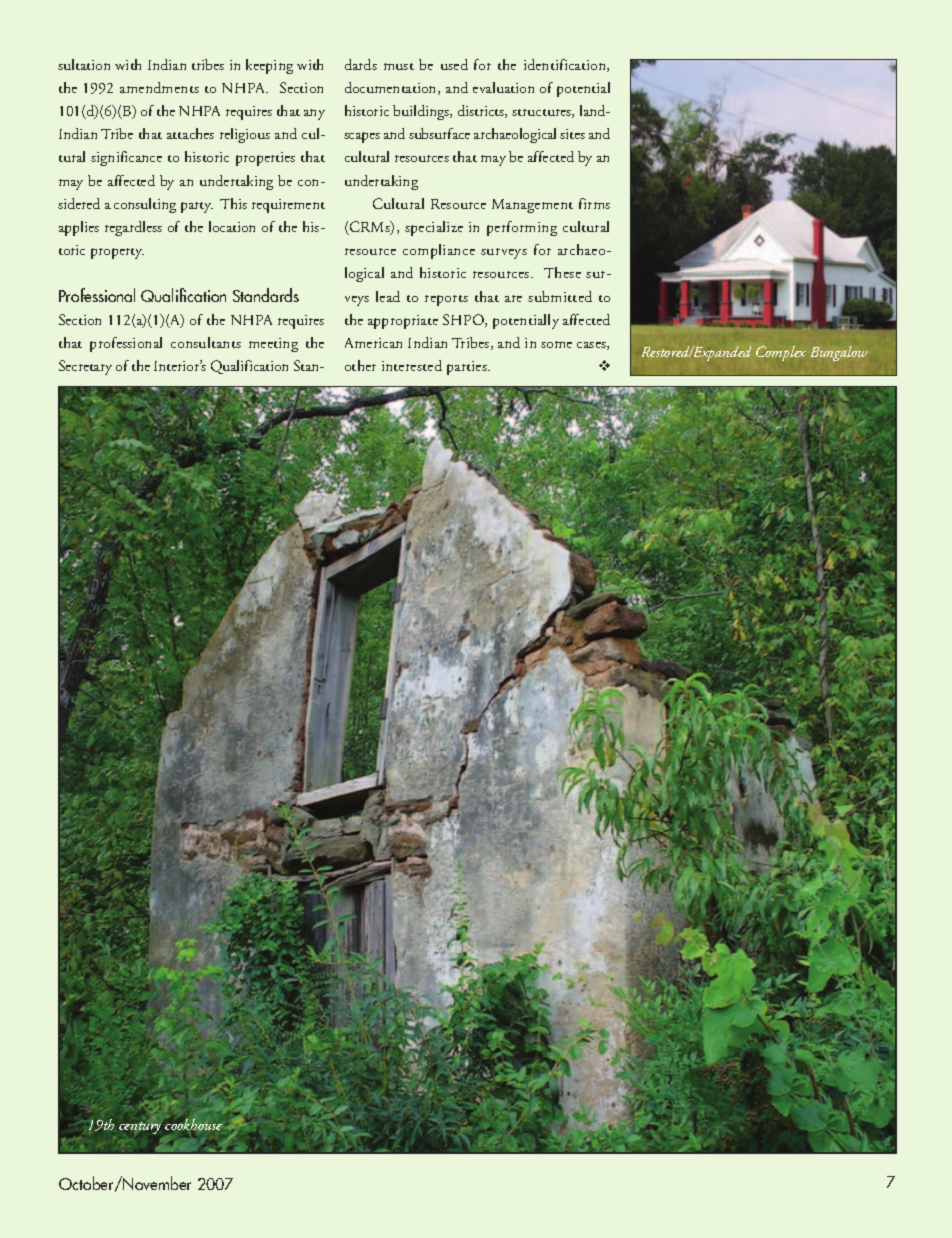  What do you see at coordinates (422, 112) in the document?
I see `buildings` at bounding box center [422, 112].
